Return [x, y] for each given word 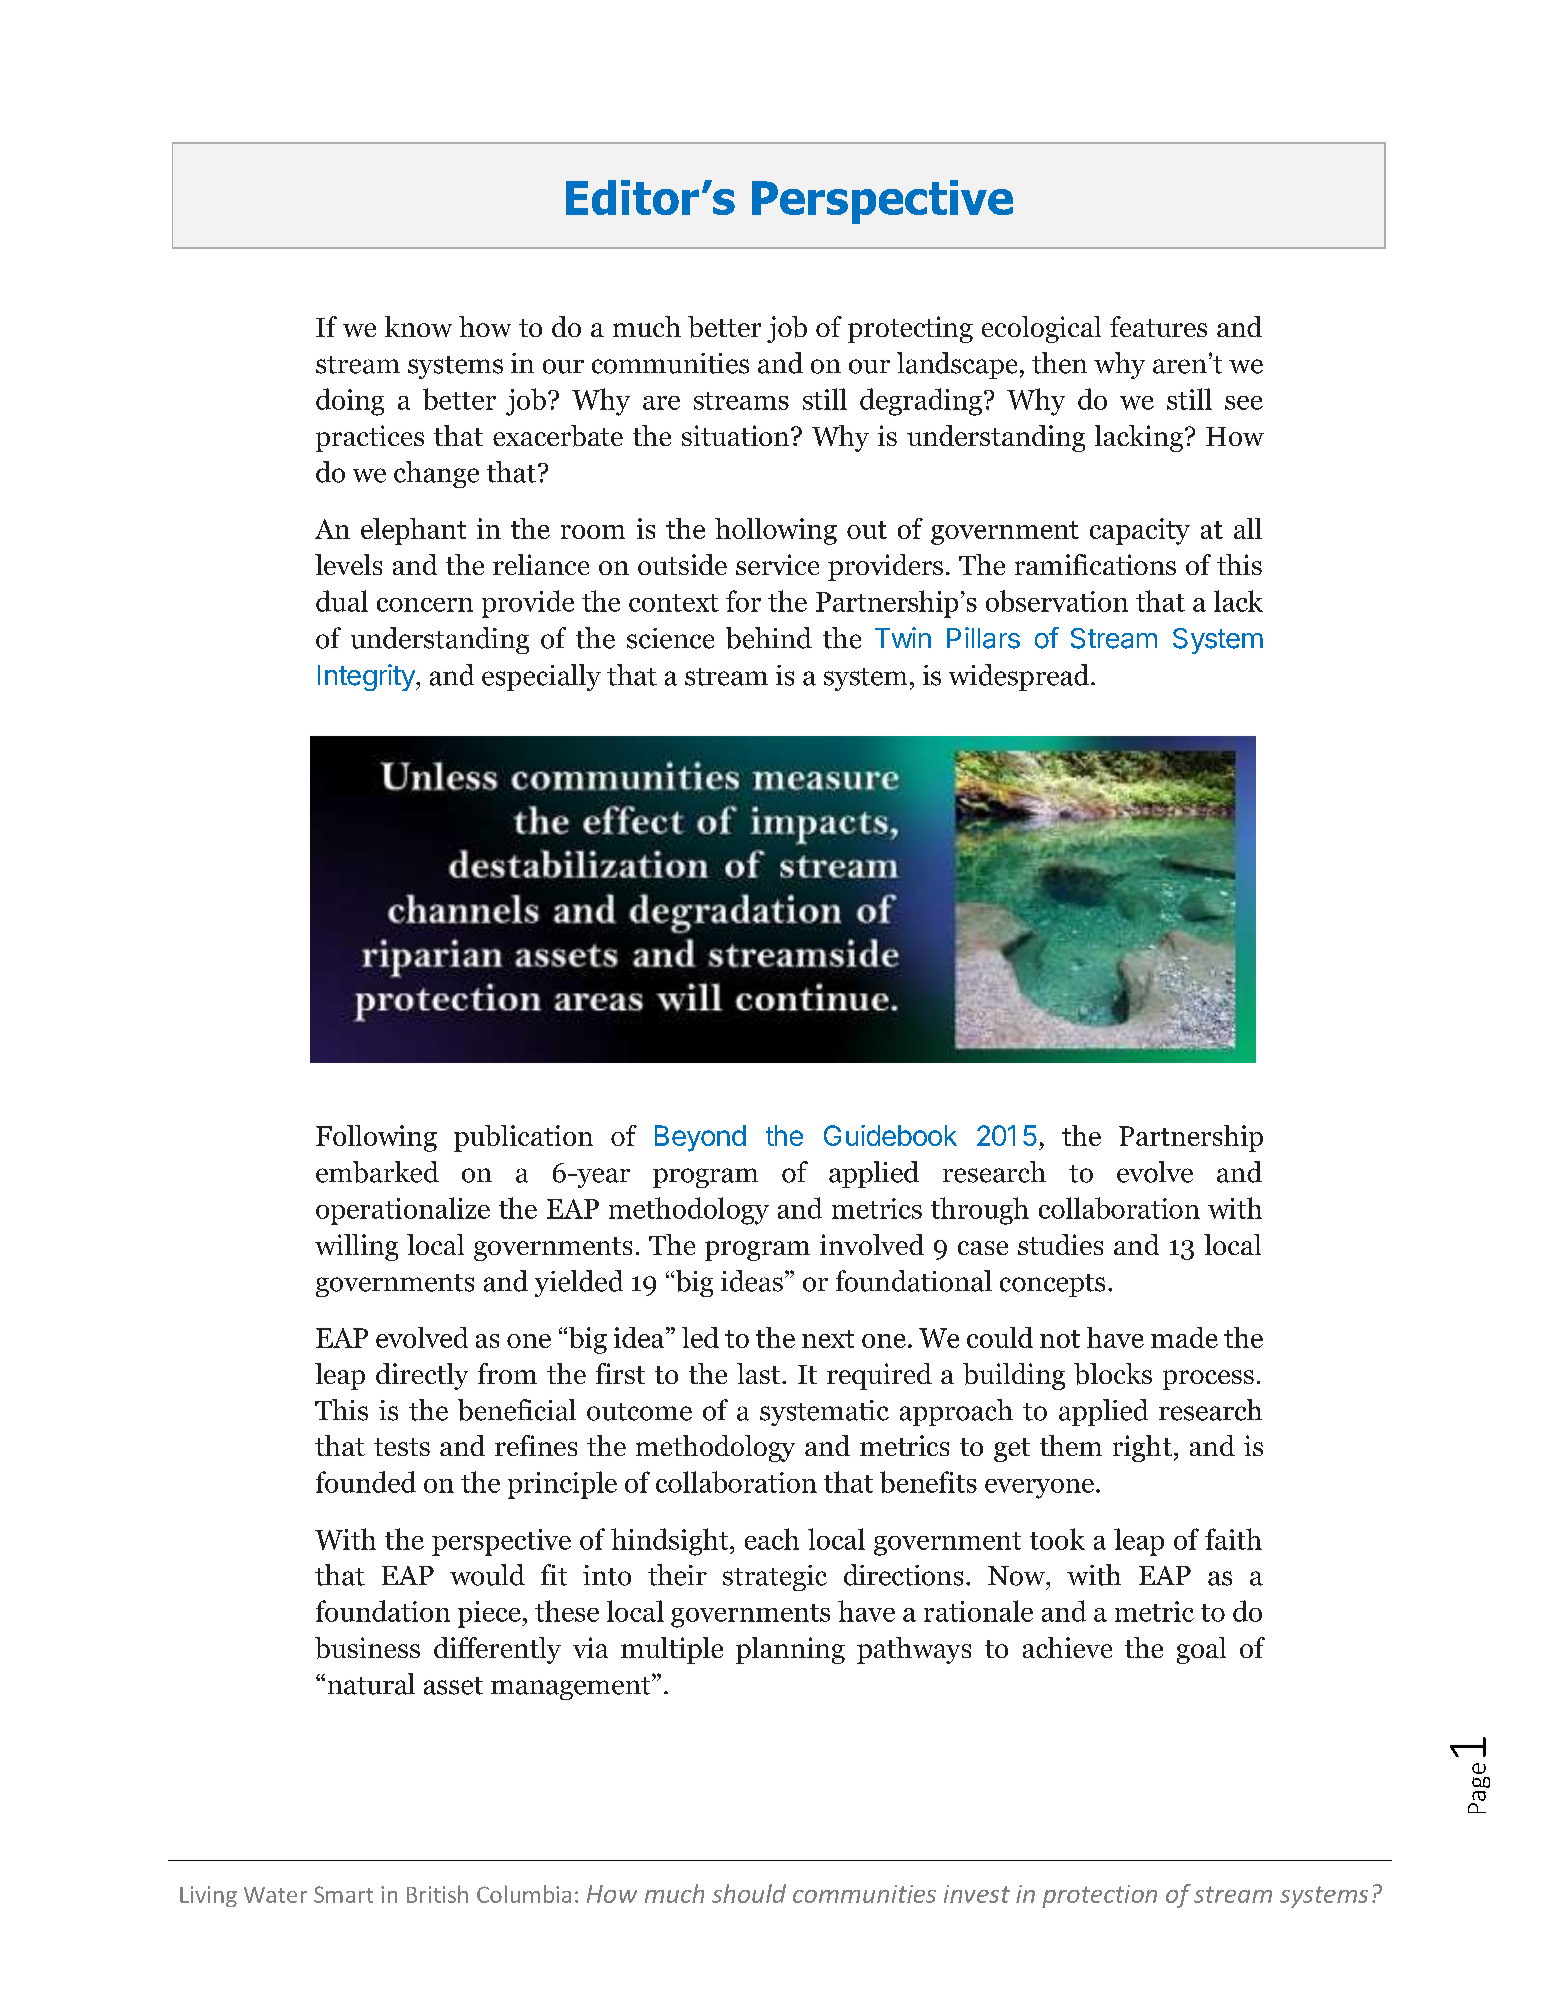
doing [350, 402]
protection [1099, 1896]
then [1059, 363]
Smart [343, 1894]
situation [737, 435]
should [749, 1893]
